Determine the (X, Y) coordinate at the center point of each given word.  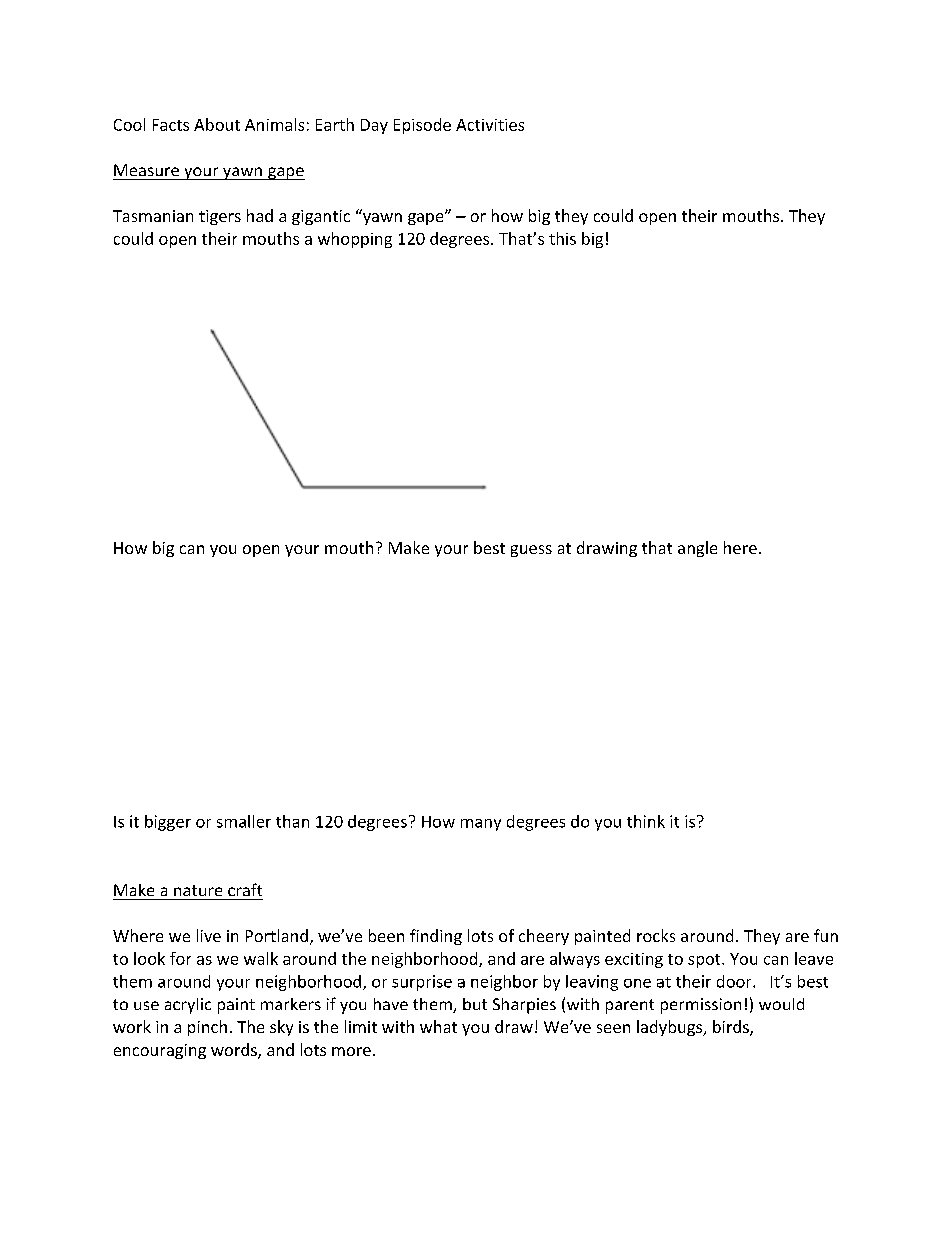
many (481, 825)
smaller (244, 821)
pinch (207, 1028)
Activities (490, 125)
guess (531, 551)
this (562, 238)
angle (697, 549)
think (646, 821)
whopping (355, 240)
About (217, 124)
